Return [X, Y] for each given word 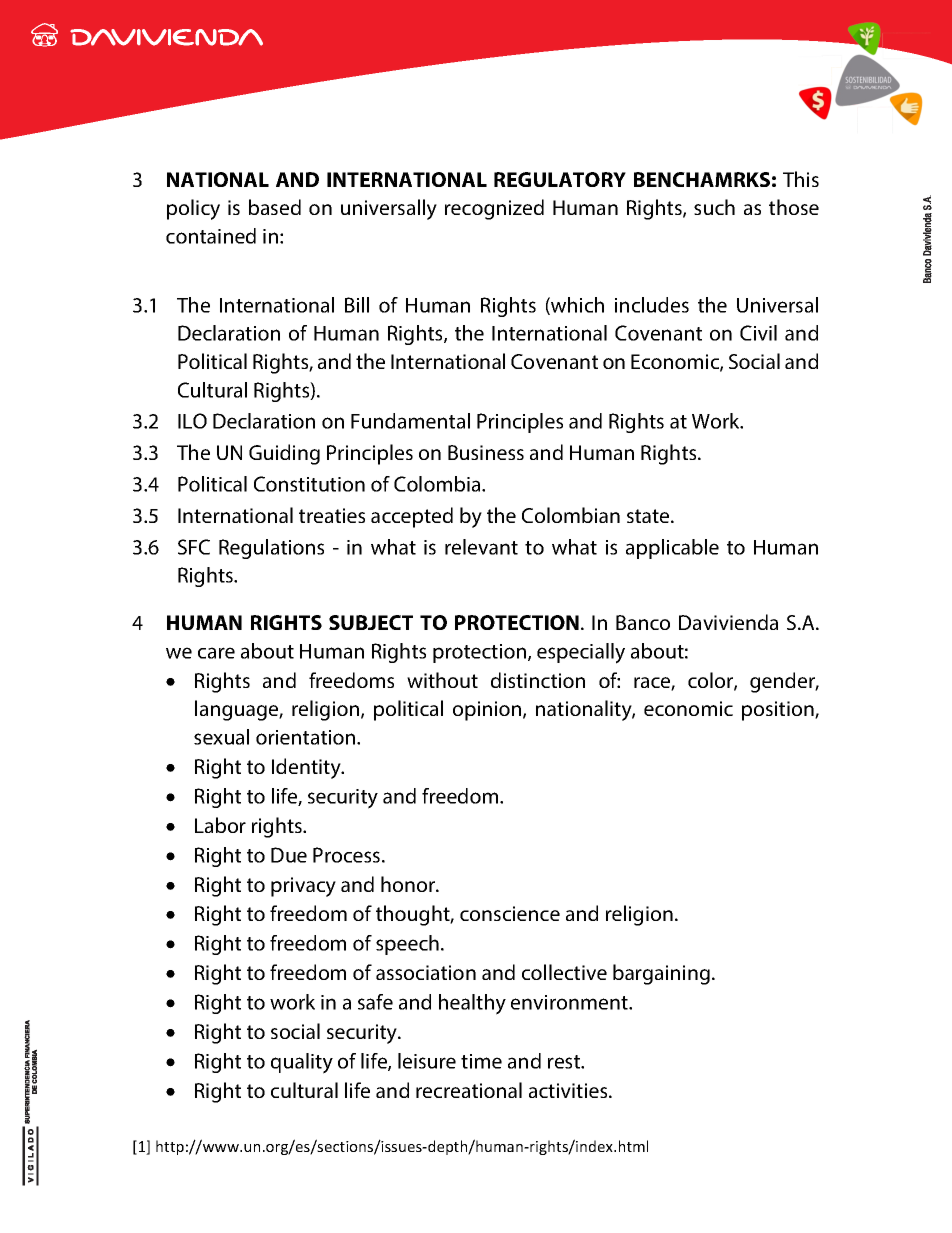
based [275, 207]
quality [302, 1063]
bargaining [661, 974]
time [481, 1061]
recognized [494, 209]
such [714, 207]
